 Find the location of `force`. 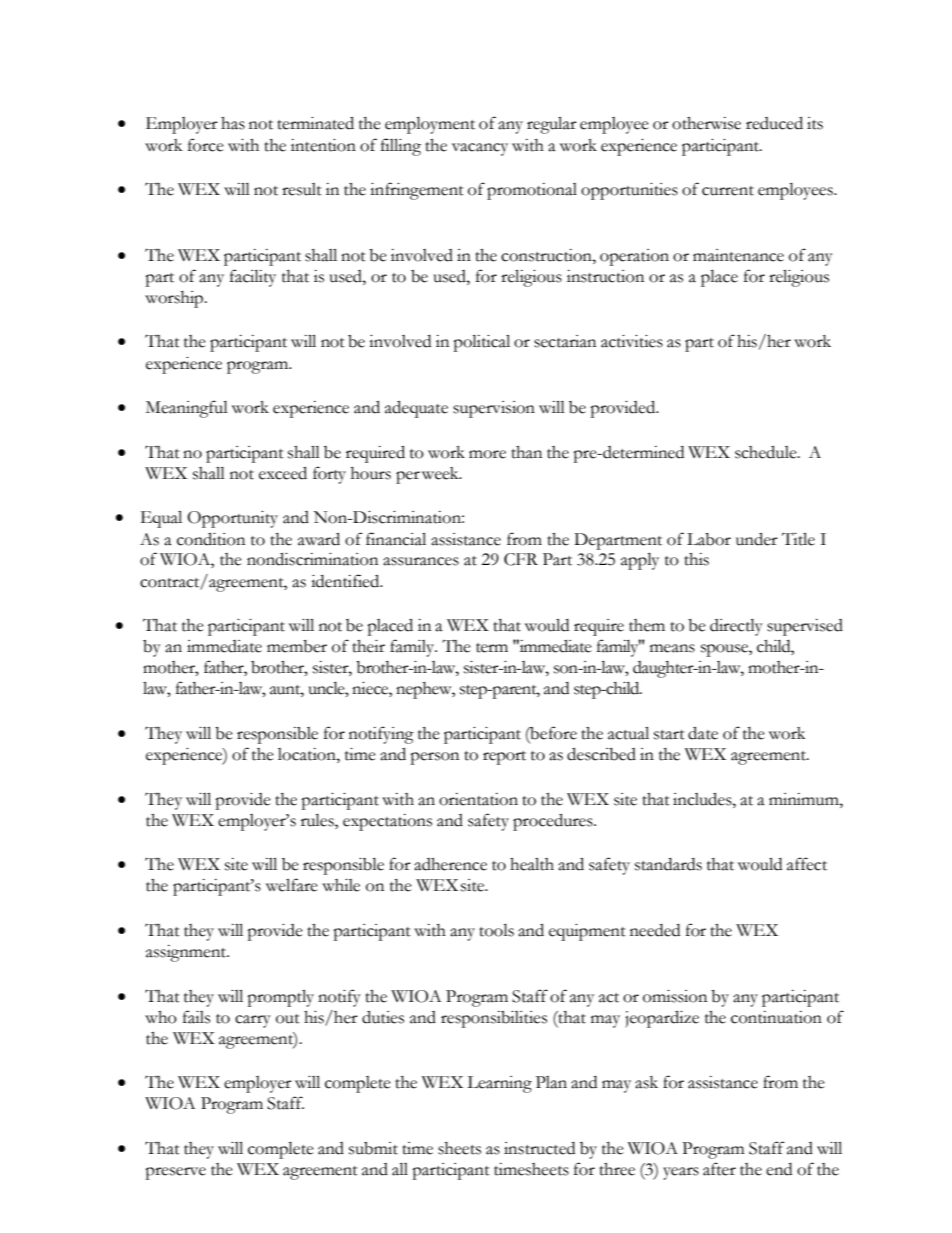

force is located at coordinates (206, 145).
